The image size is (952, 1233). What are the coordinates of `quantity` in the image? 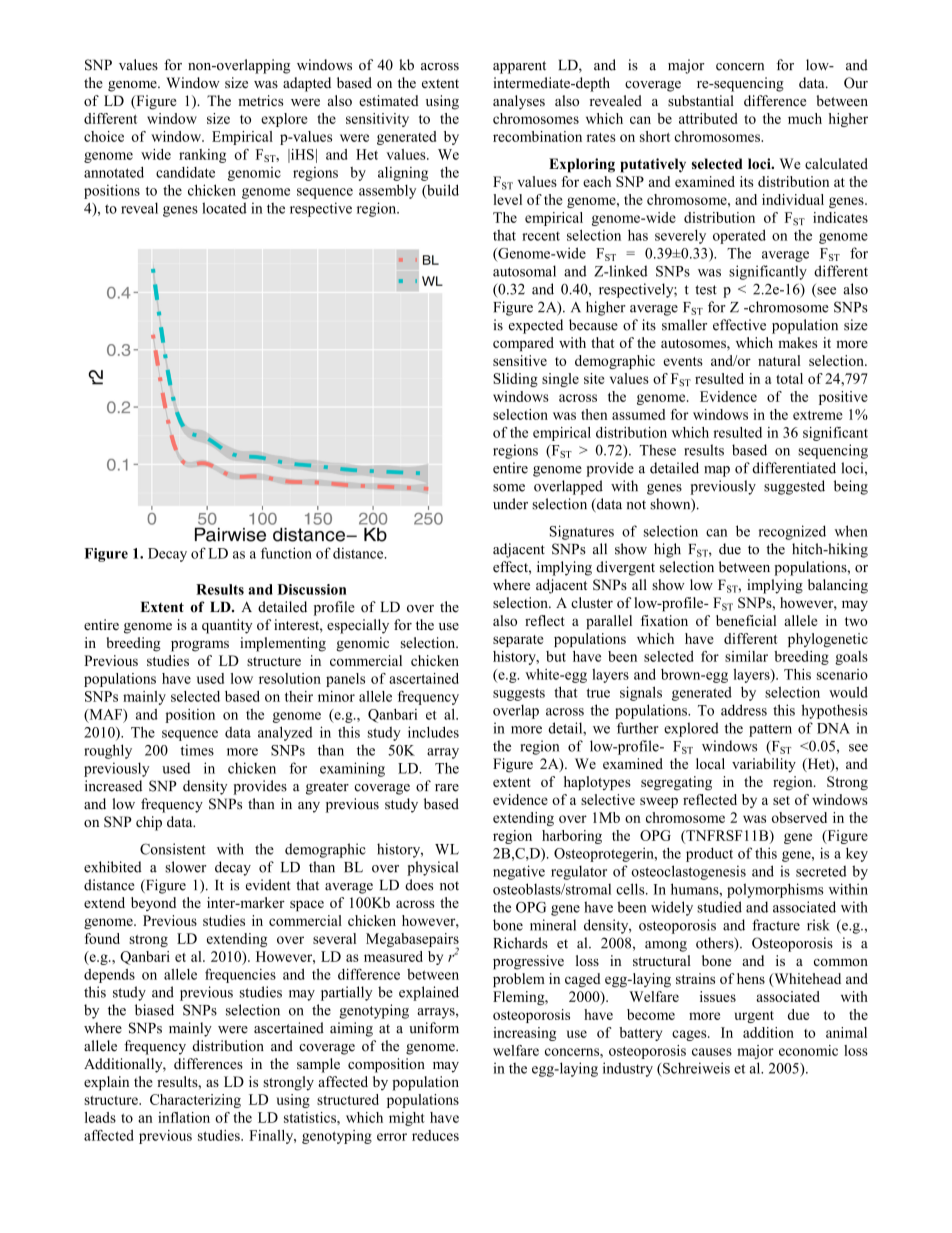 It's located at (227, 626).
